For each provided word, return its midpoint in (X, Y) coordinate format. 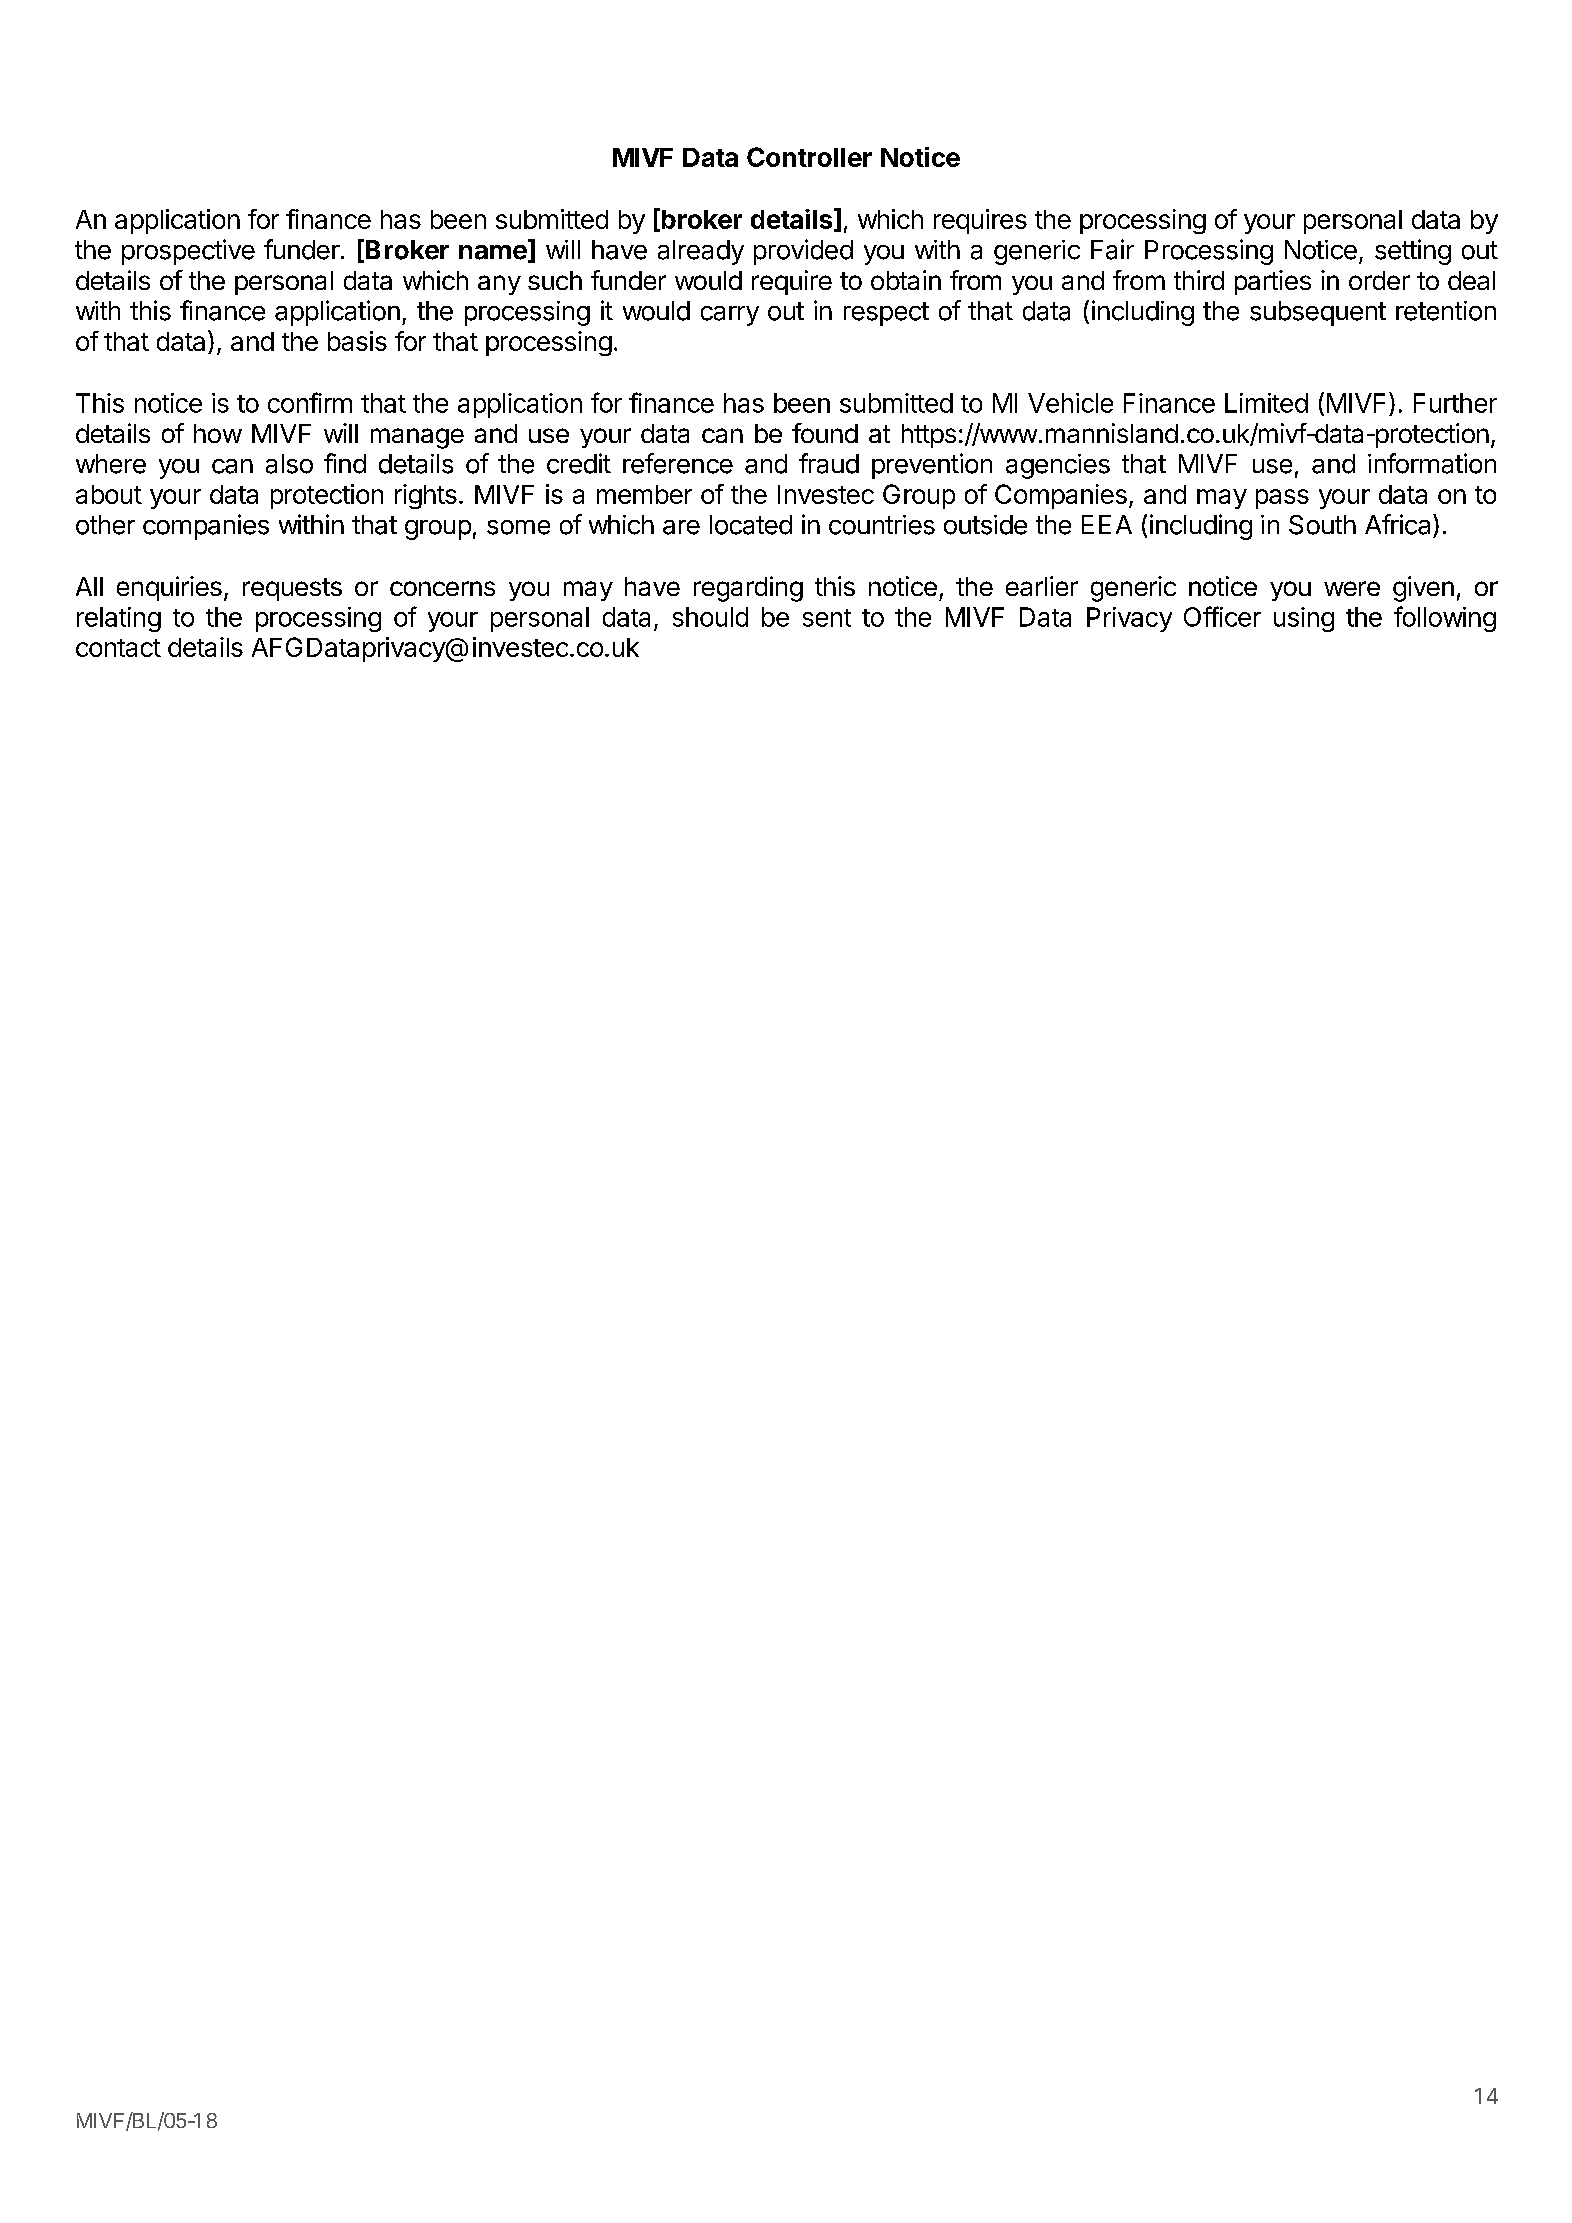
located (751, 525)
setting (1413, 252)
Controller (809, 157)
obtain (906, 280)
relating (119, 619)
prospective (188, 252)
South (1322, 525)
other (105, 525)
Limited (1266, 403)
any (499, 285)
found (825, 433)
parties (1273, 282)
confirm (310, 402)
